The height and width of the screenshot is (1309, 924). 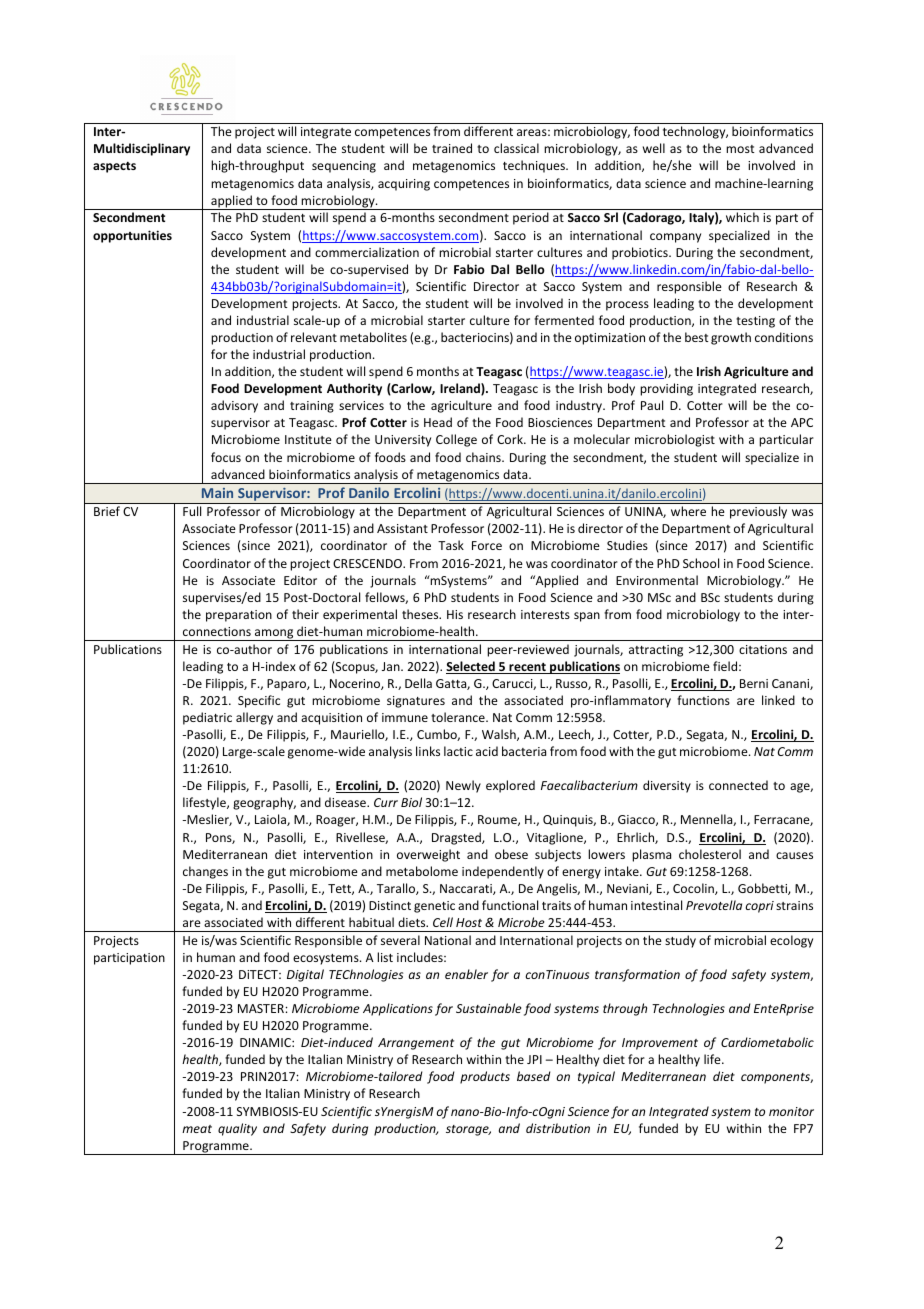 What do you see at coordinates (740, 149) in the screenshot?
I see `most` at bounding box center [740, 149].
